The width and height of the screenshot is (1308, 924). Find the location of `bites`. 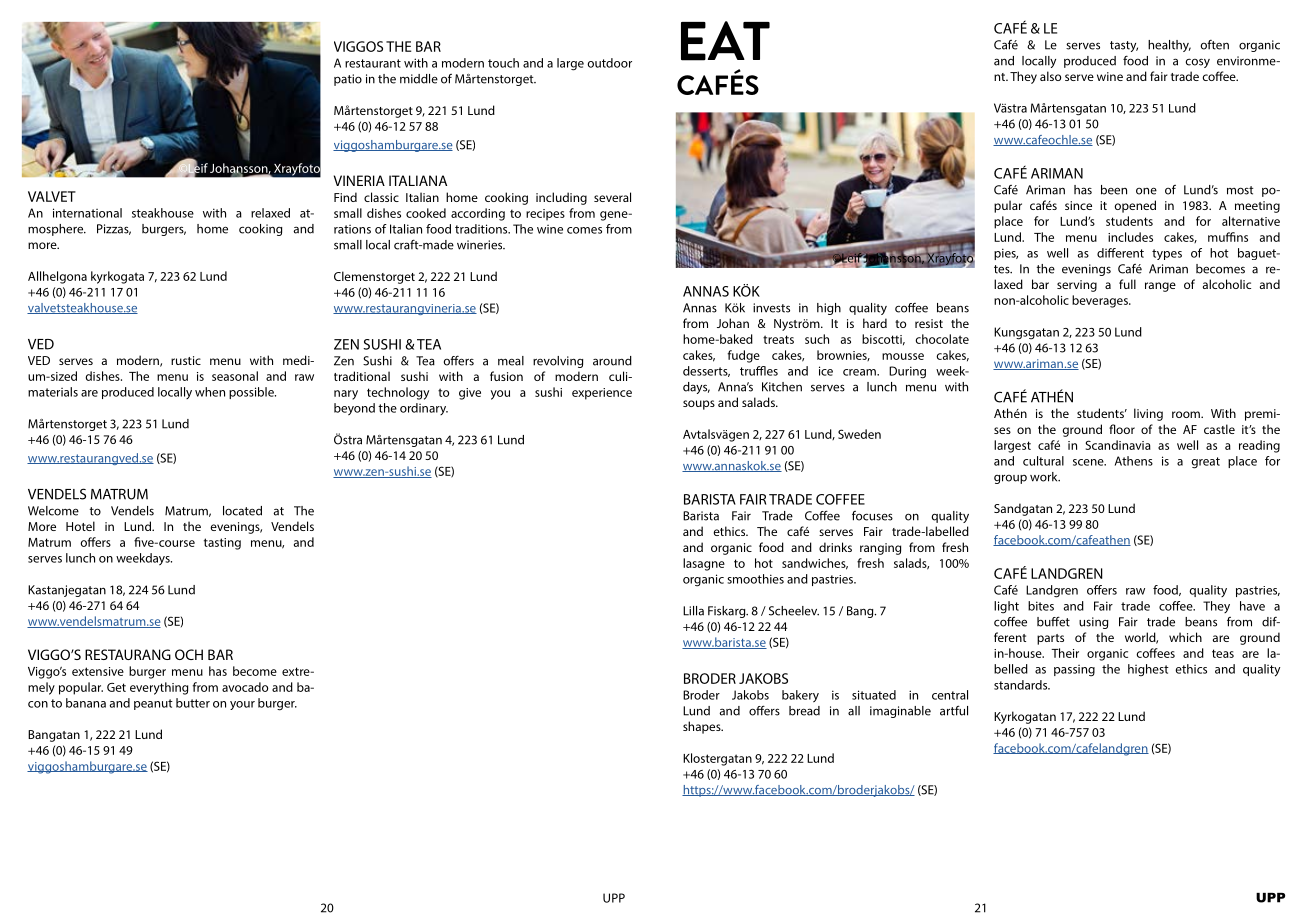

bites is located at coordinates (1041, 606).
